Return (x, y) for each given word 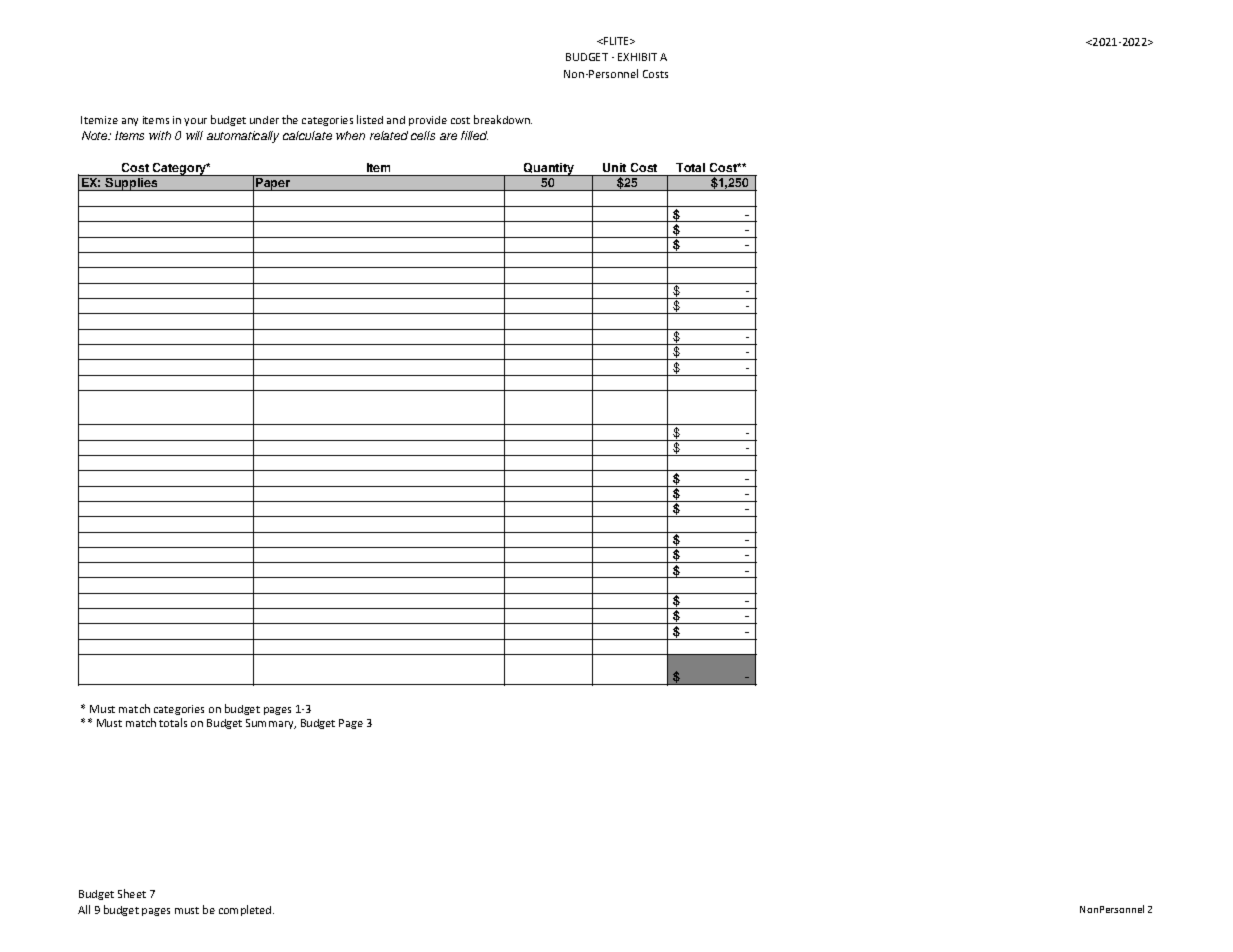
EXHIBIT (637, 57)
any (130, 122)
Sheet (132, 893)
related (389, 135)
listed (370, 119)
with (160, 135)
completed (246, 910)
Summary (271, 724)
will (194, 135)
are (448, 136)
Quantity (549, 169)
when (350, 135)
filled (474, 135)
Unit (614, 167)
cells (423, 135)
